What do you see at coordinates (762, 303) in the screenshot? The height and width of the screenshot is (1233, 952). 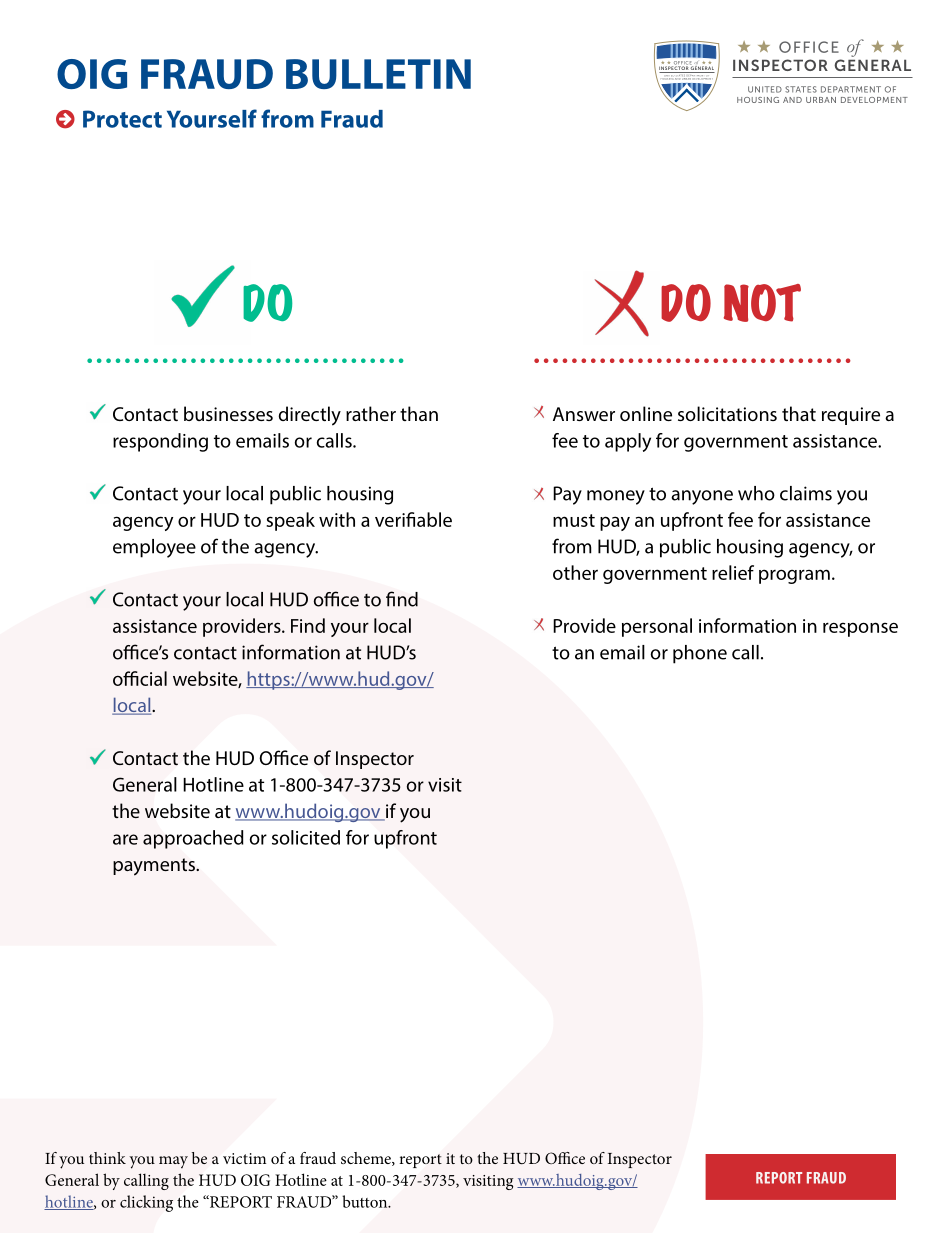 I see `NOT` at bounding box center [762, 303].
